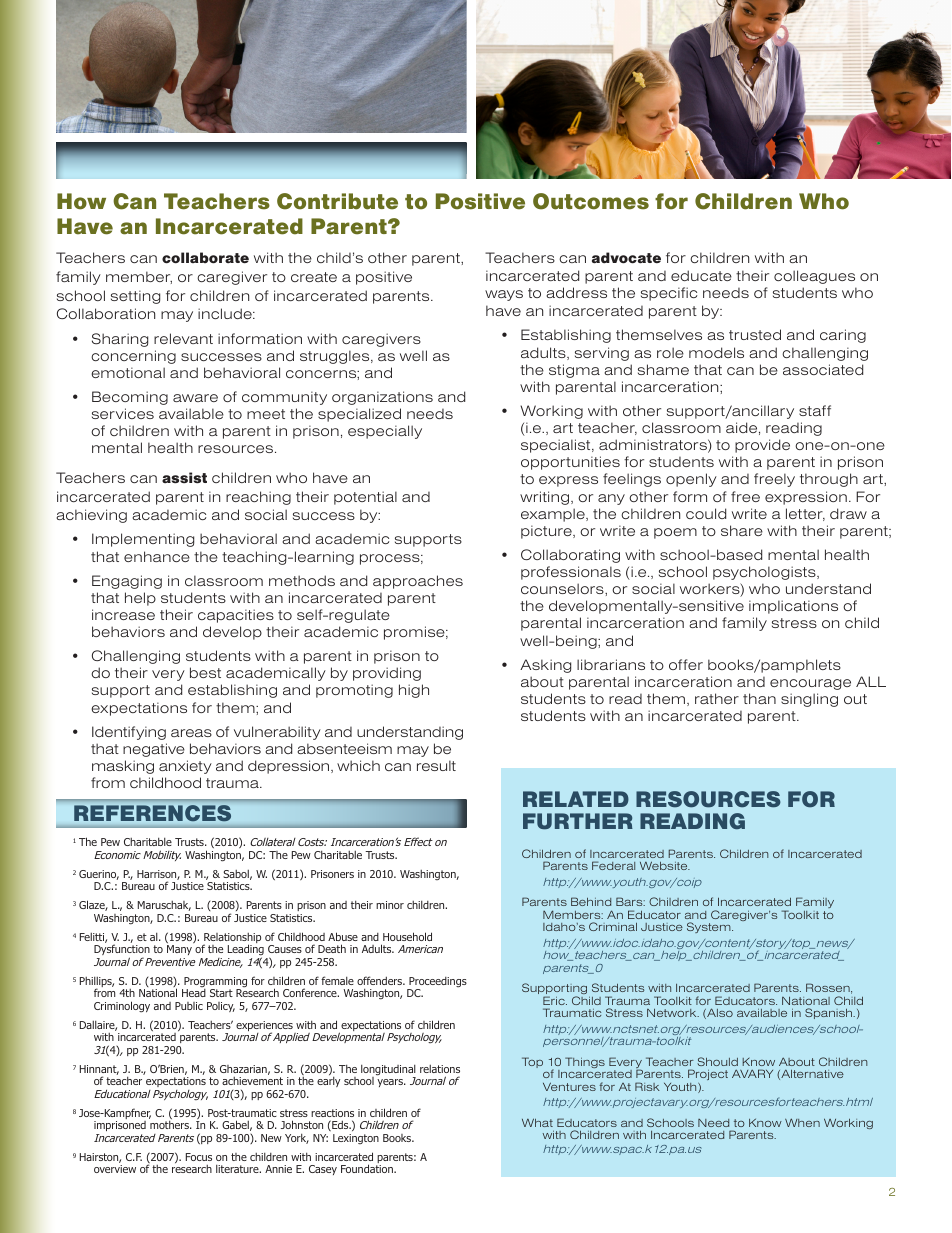  I want to click on collaborate, so click(205, 258).
